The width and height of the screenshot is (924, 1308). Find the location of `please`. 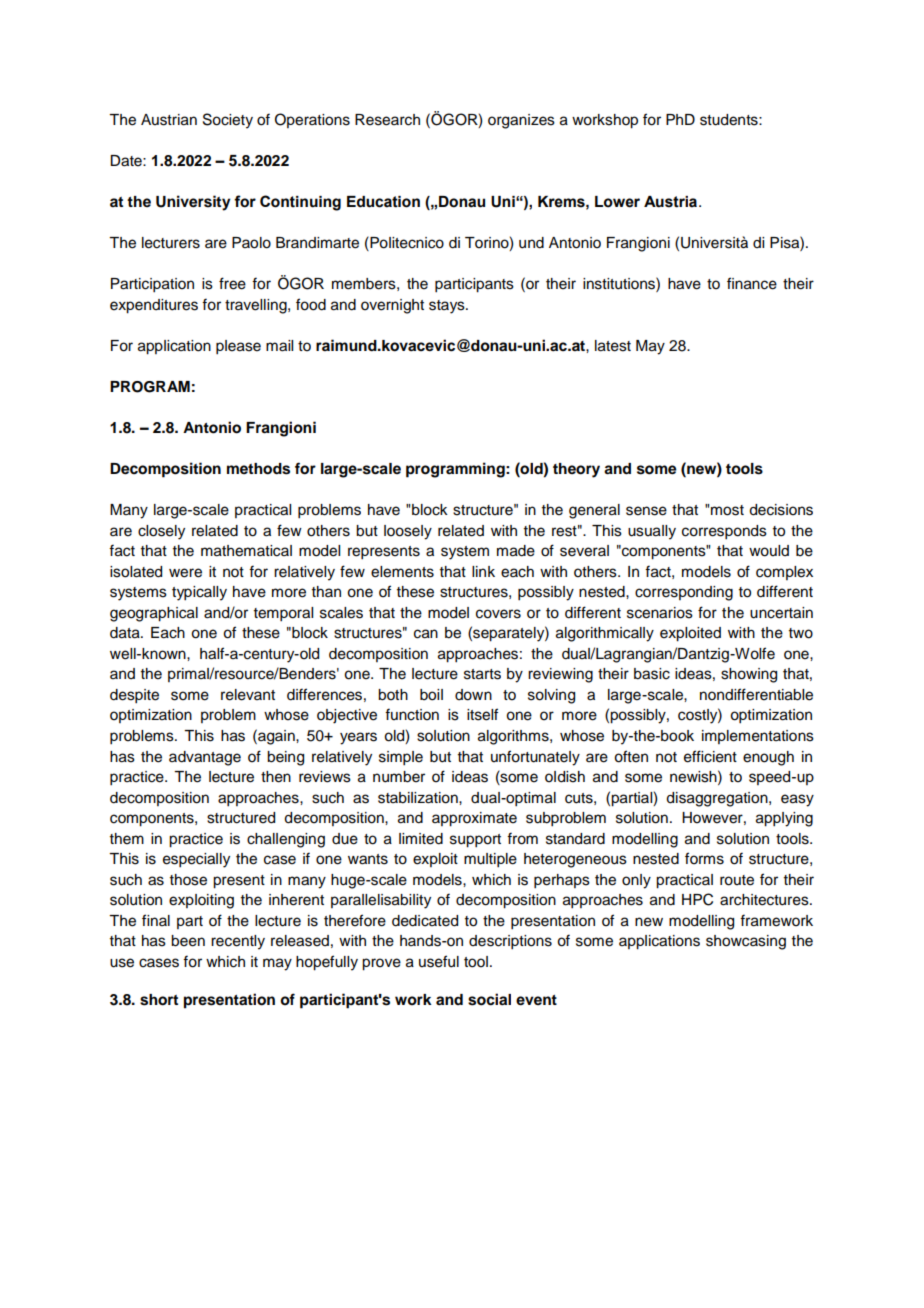

please is located at coordinates (238, 347).
